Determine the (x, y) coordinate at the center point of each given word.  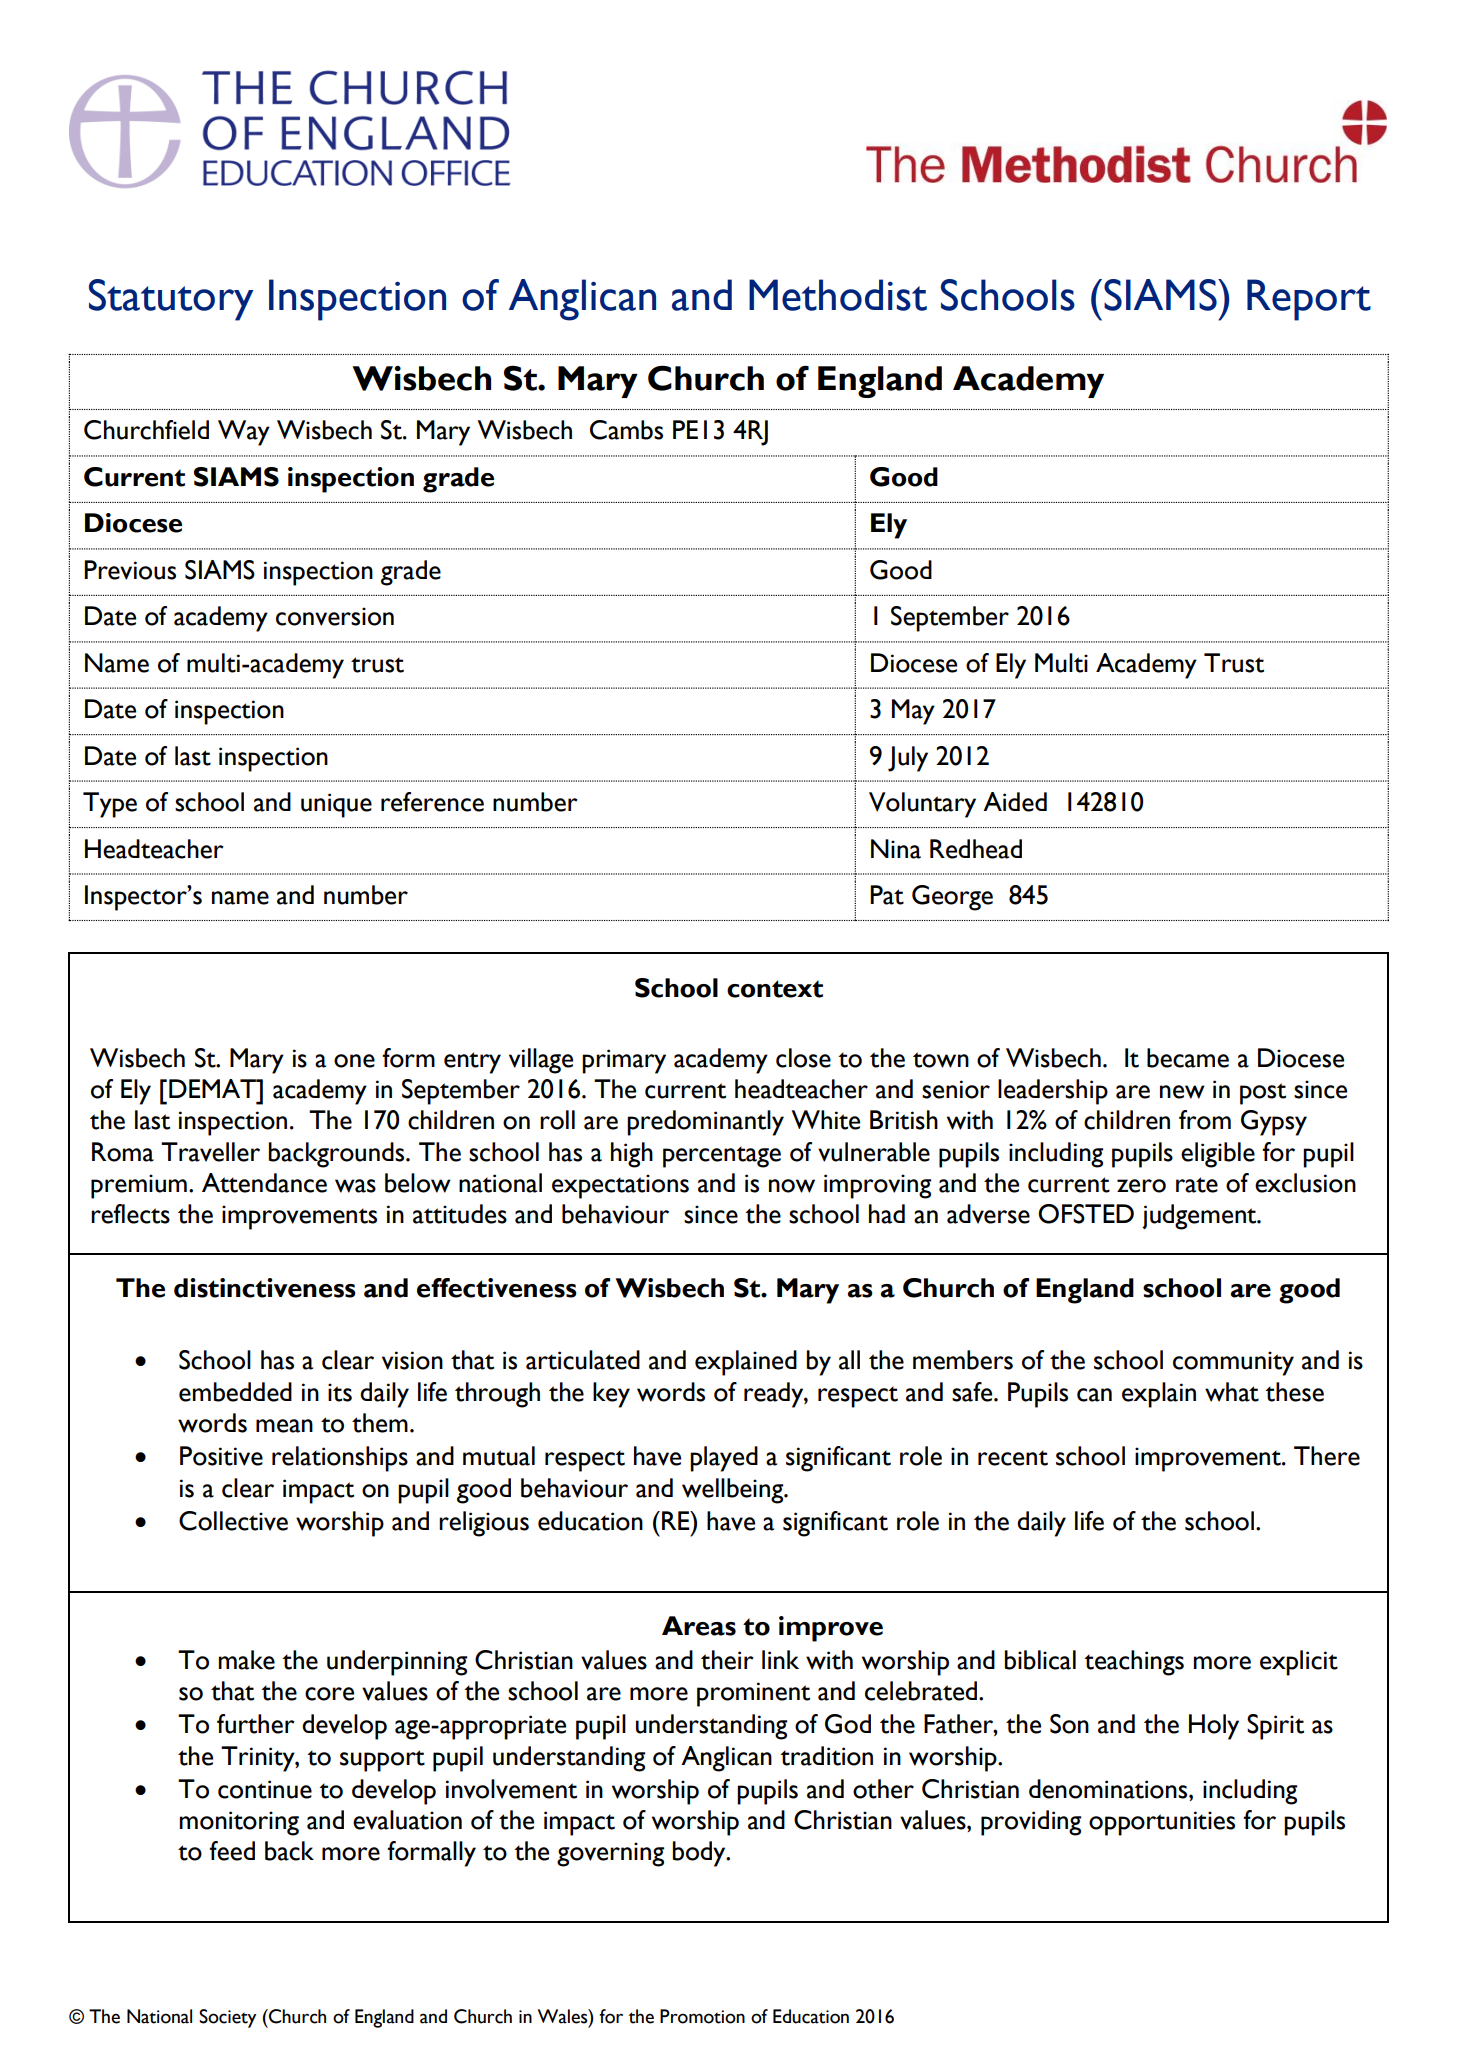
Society (227, 2018)
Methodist (838, 295)
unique (336, 805)
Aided (1015, 802)
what (1232, 1392)
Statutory (171, 300)
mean (284, 1426)
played (724, 1459)
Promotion (702, 2016)
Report (1309, 300)
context (775, 989)
